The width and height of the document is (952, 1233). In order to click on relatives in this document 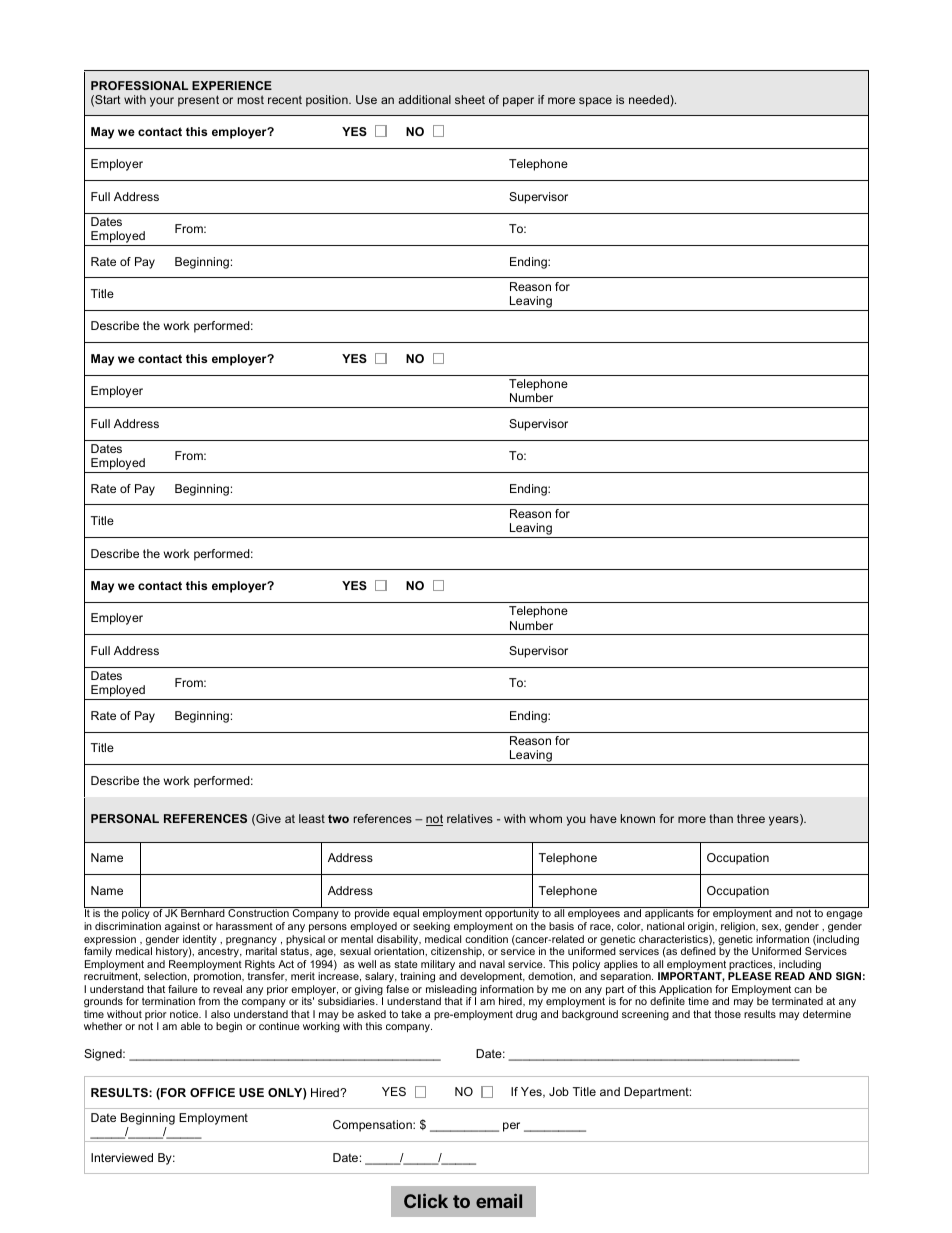, I will do `click(470, 818)`.
